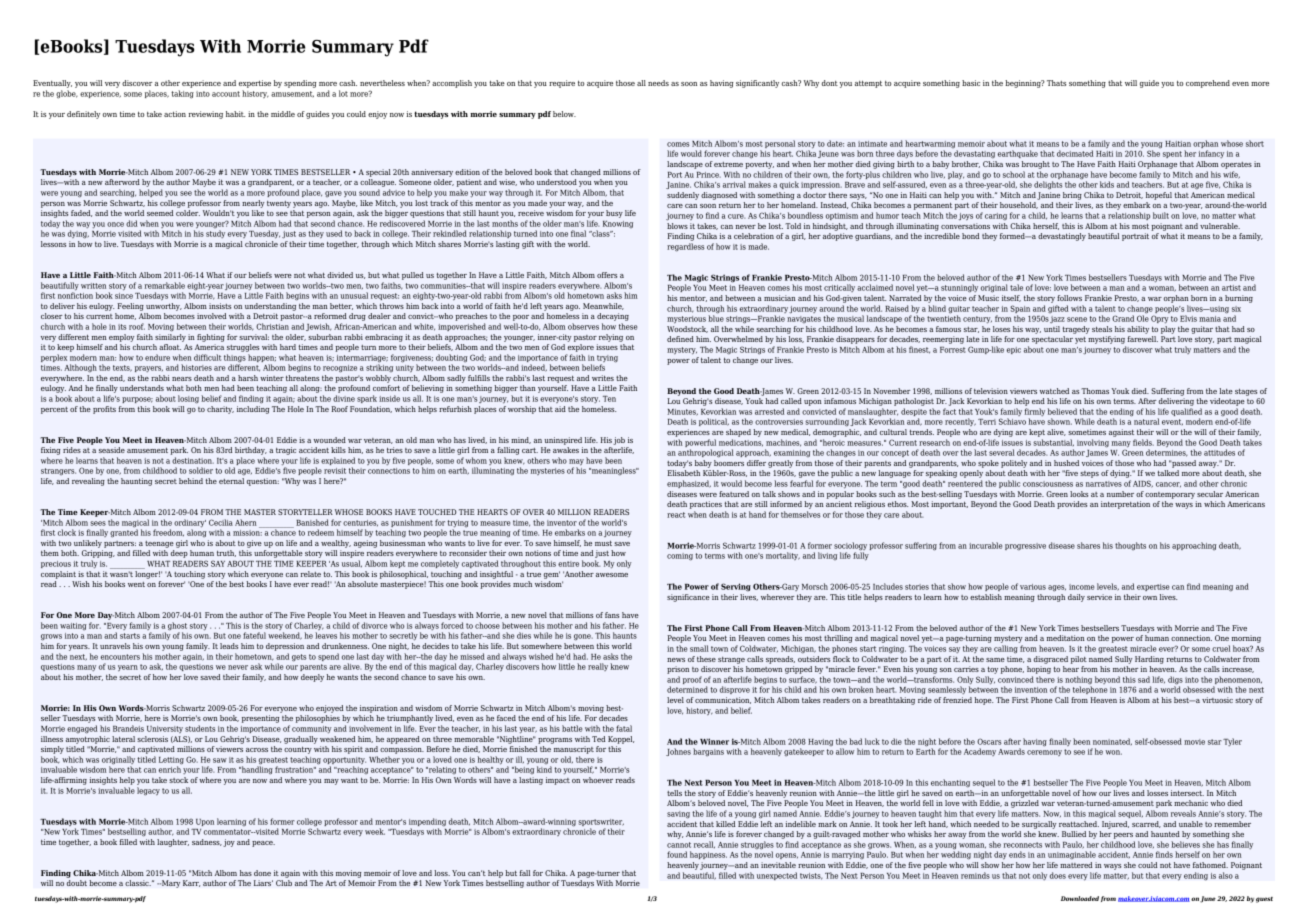 The height and width of the screenshot is (924, 1308). I want to click on writes, so click(603, 378).
